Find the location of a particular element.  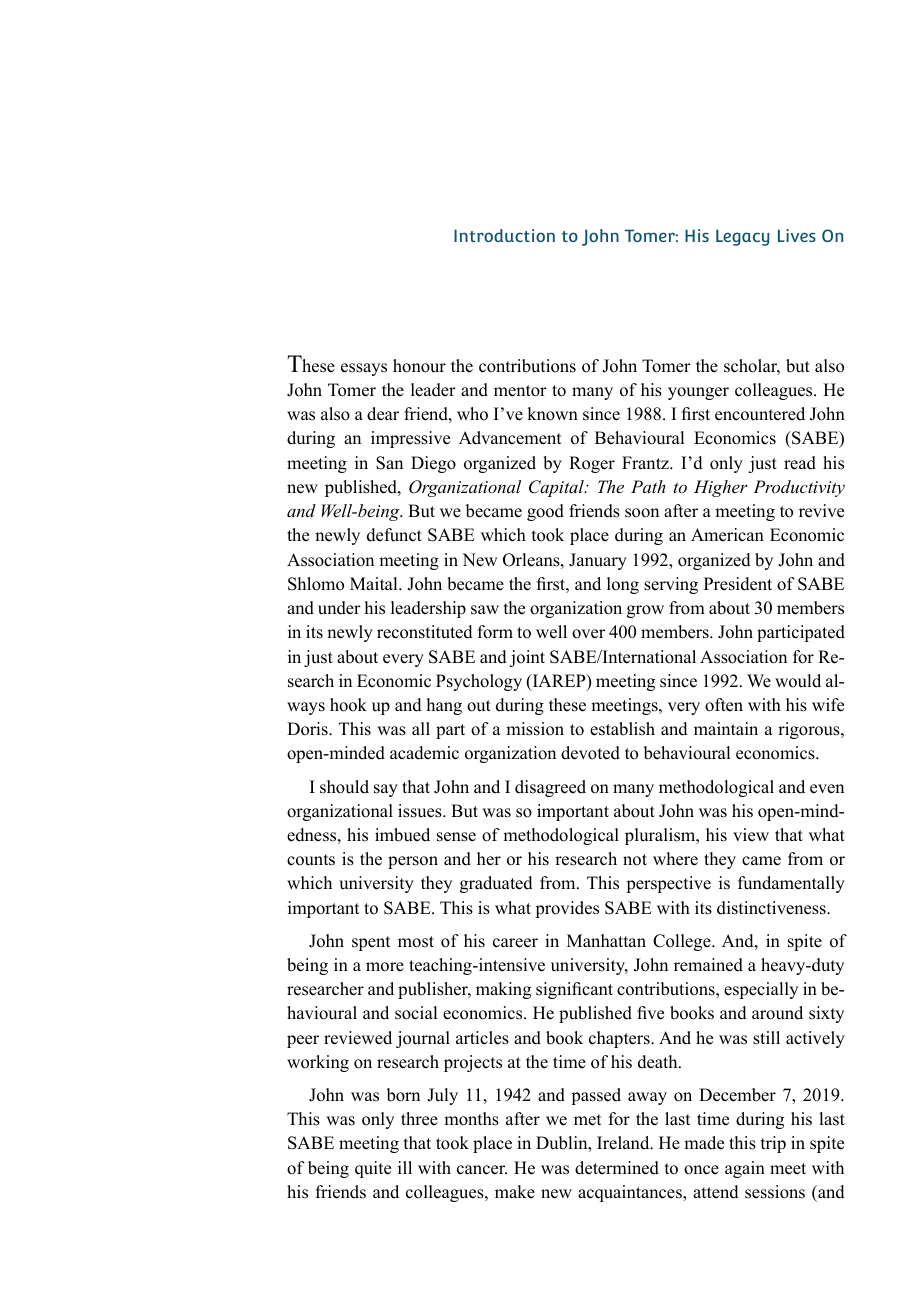

Legacy is located at coordinates (742, 237).
